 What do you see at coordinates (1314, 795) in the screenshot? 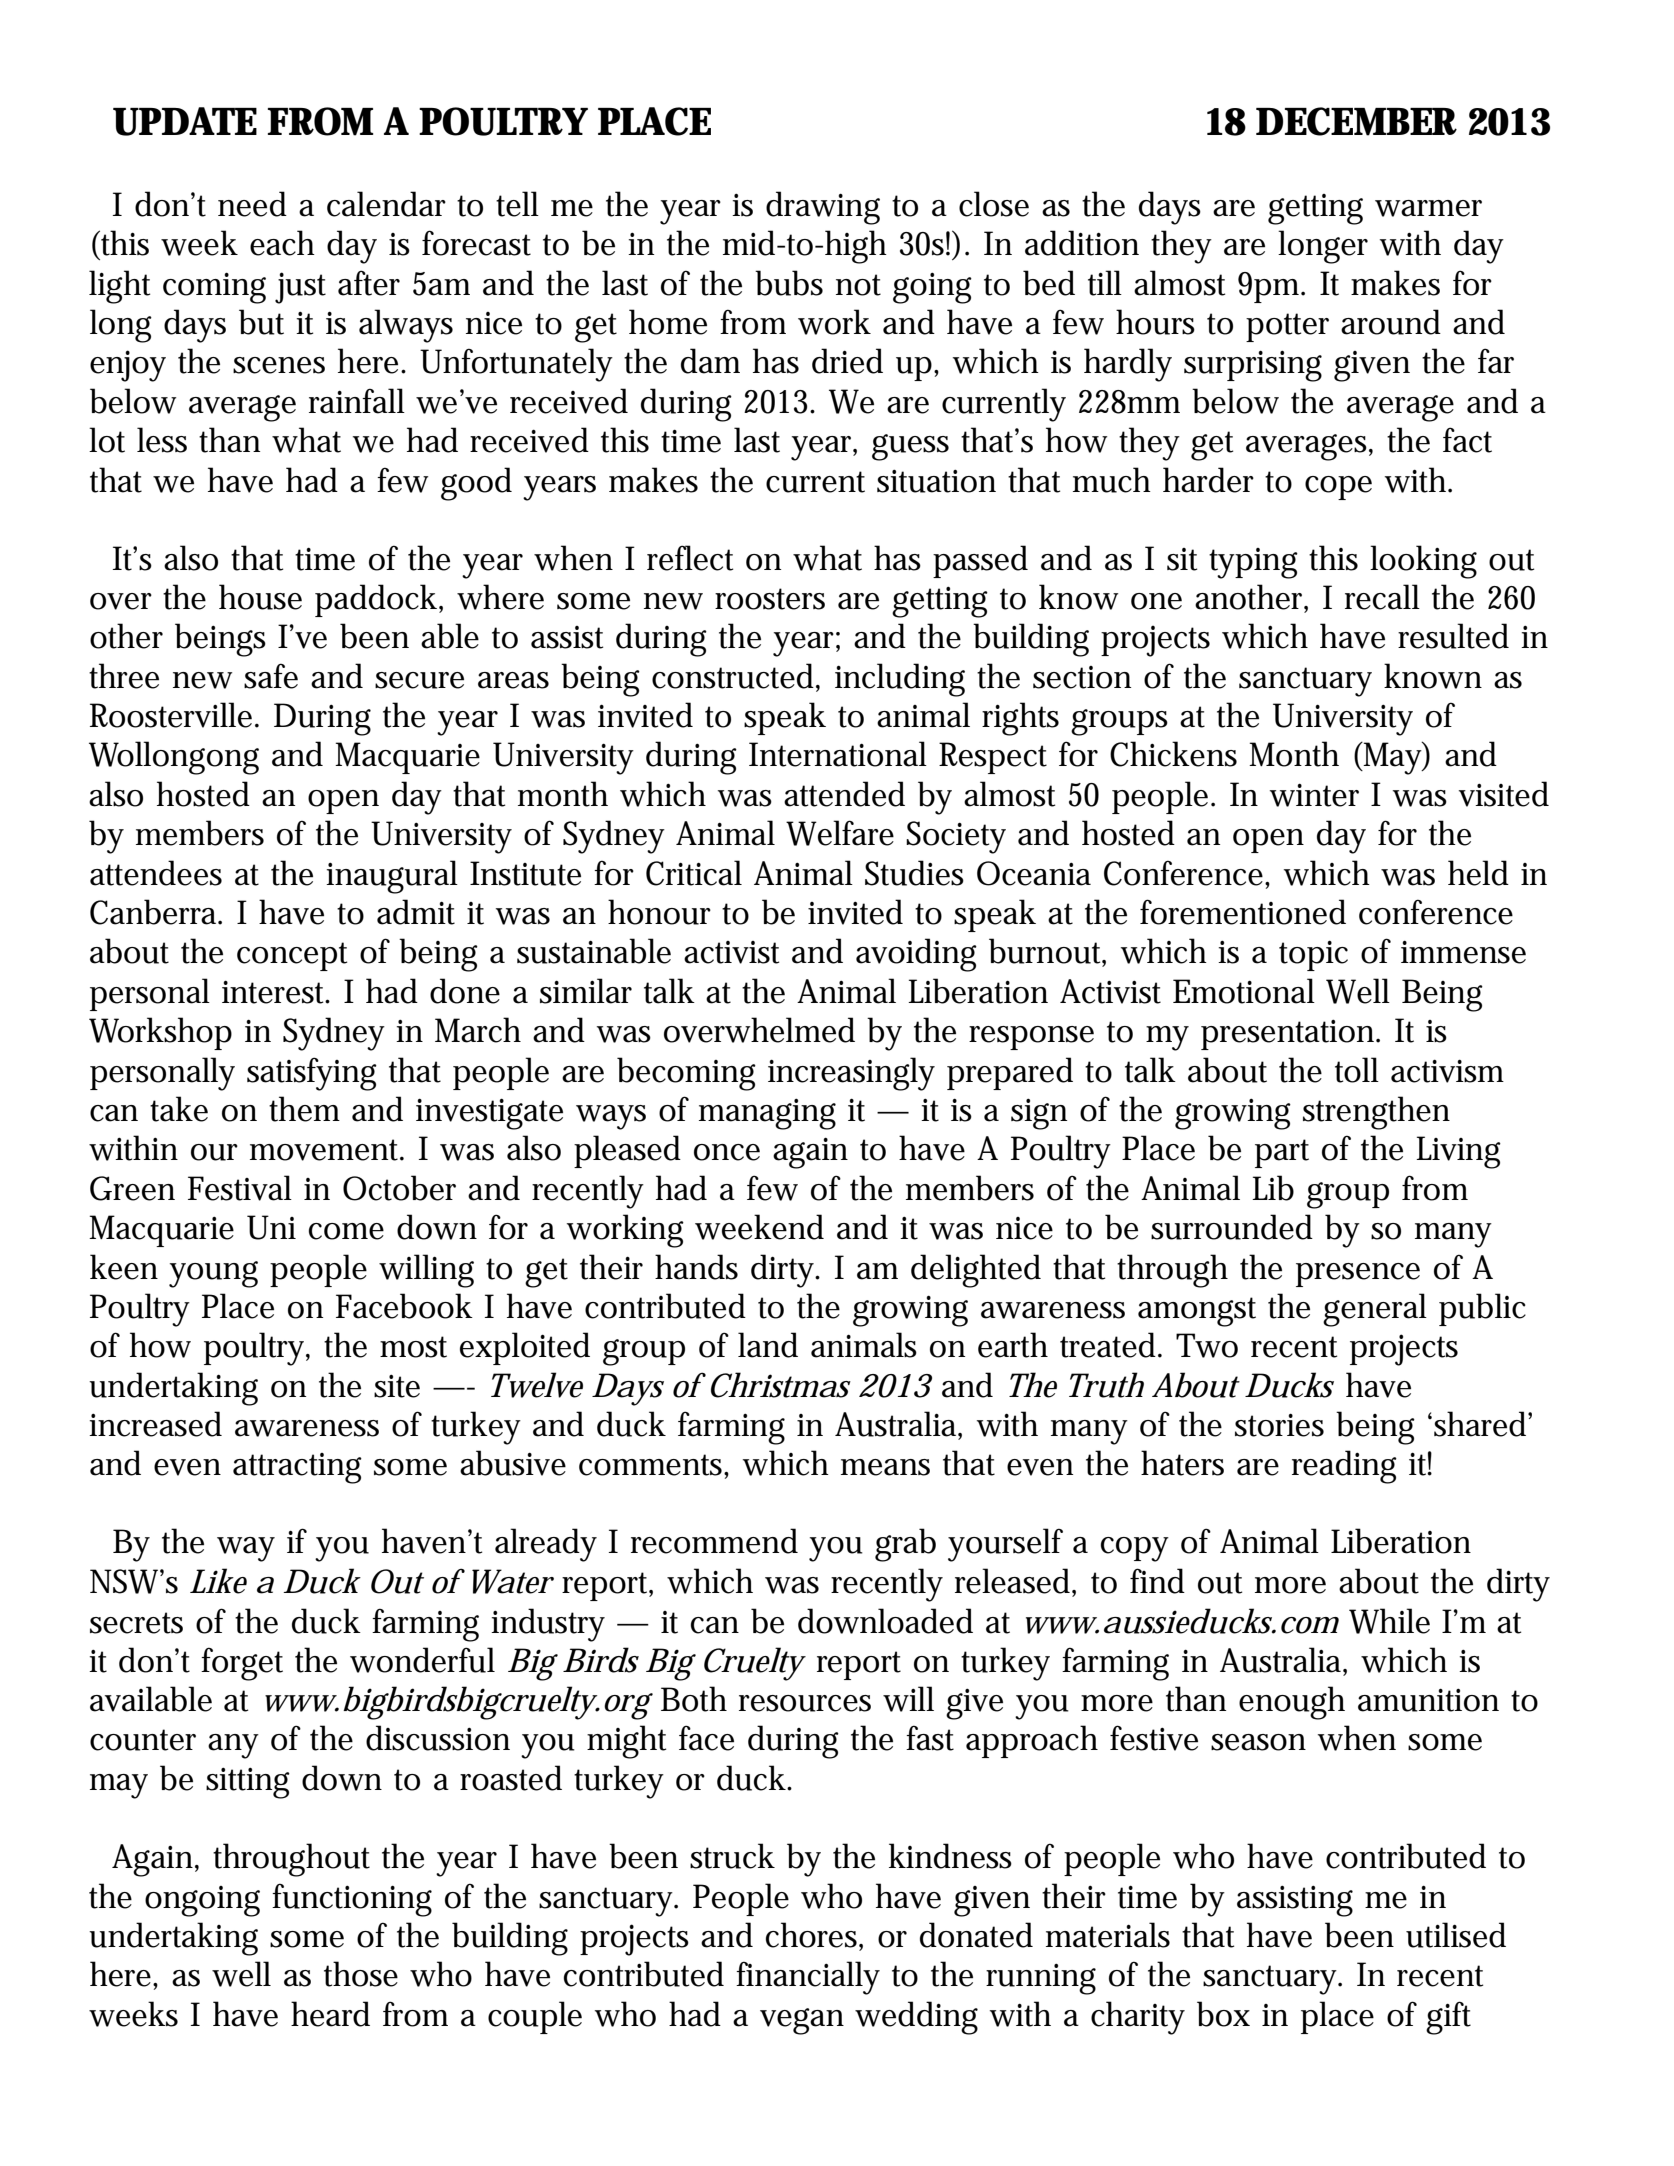
I see `winter` at bounding box center [1314, 795].
